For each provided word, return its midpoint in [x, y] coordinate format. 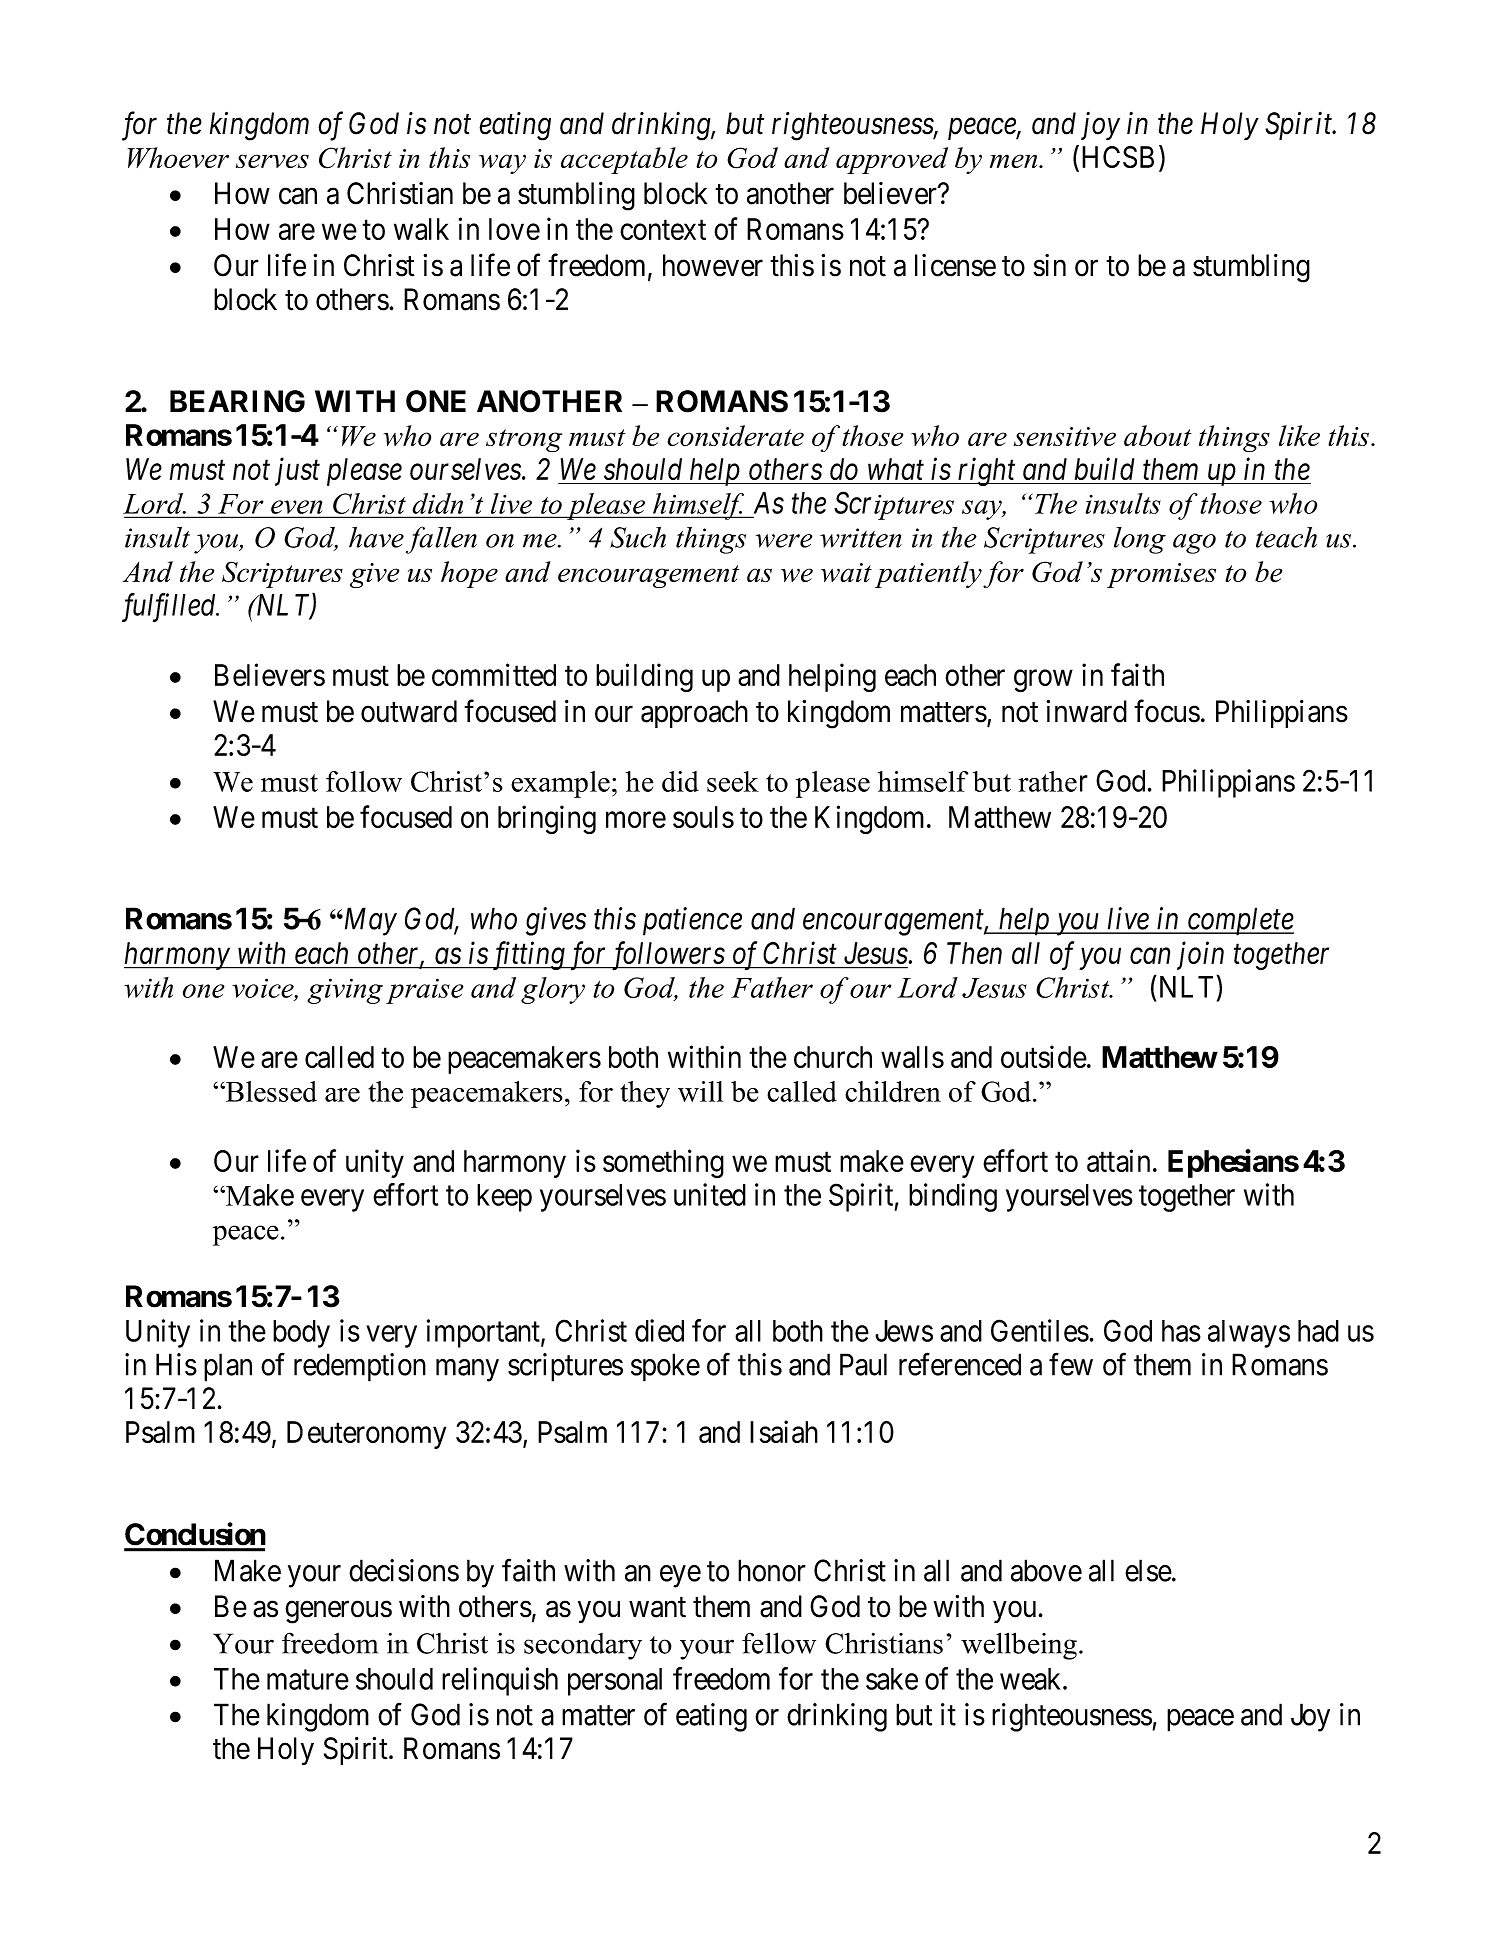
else [1148, 1570]
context [663, 230]
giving [345, 991]
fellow [779, 1643]
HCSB [1118, 157]
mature [308, 1680]
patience [692, 922]
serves [272, 161]
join [1200, 956]
